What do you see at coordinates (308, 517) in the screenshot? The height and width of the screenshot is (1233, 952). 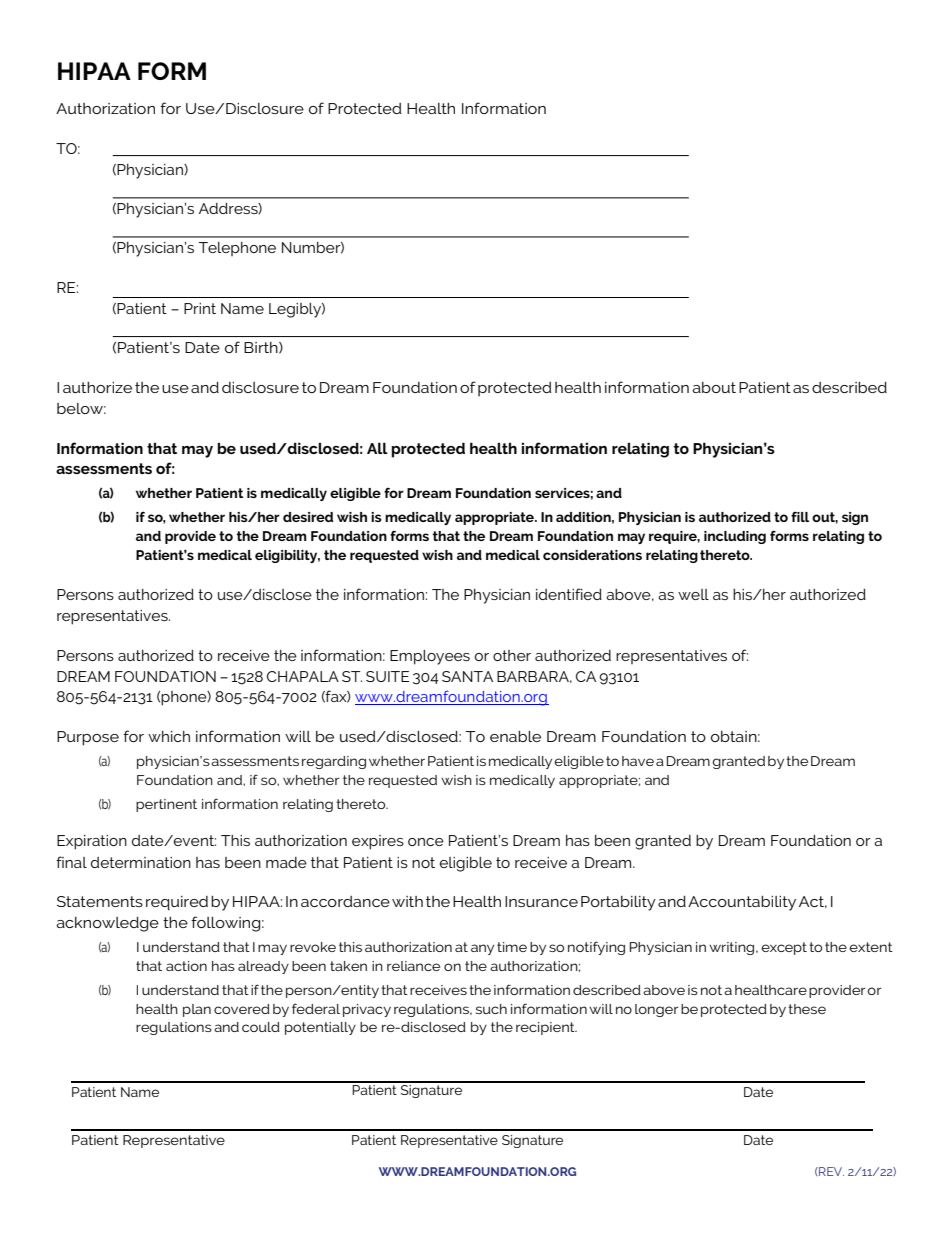 I see `desired` at bounding box center [308, 517].
